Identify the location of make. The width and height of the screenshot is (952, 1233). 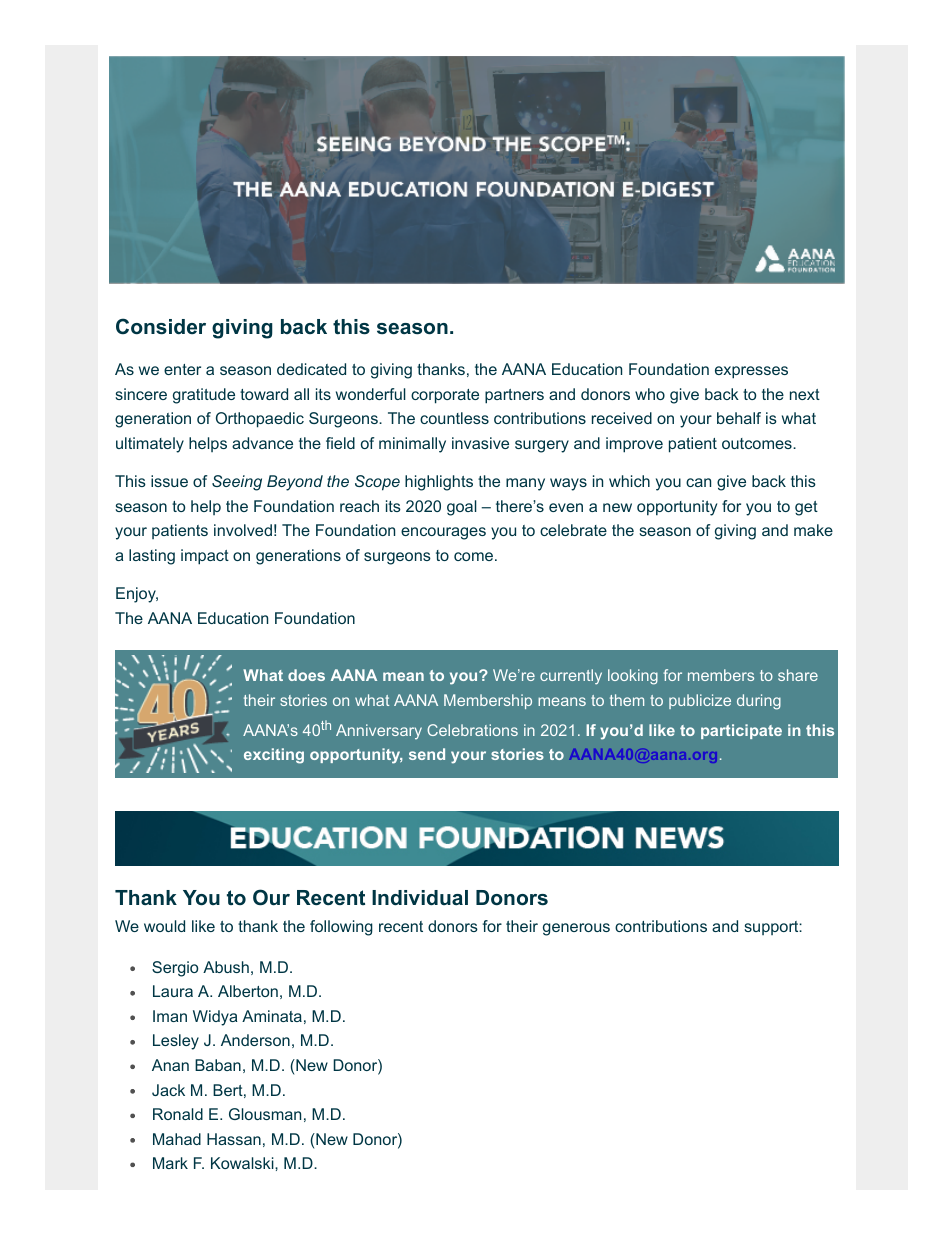
(813, 530).
